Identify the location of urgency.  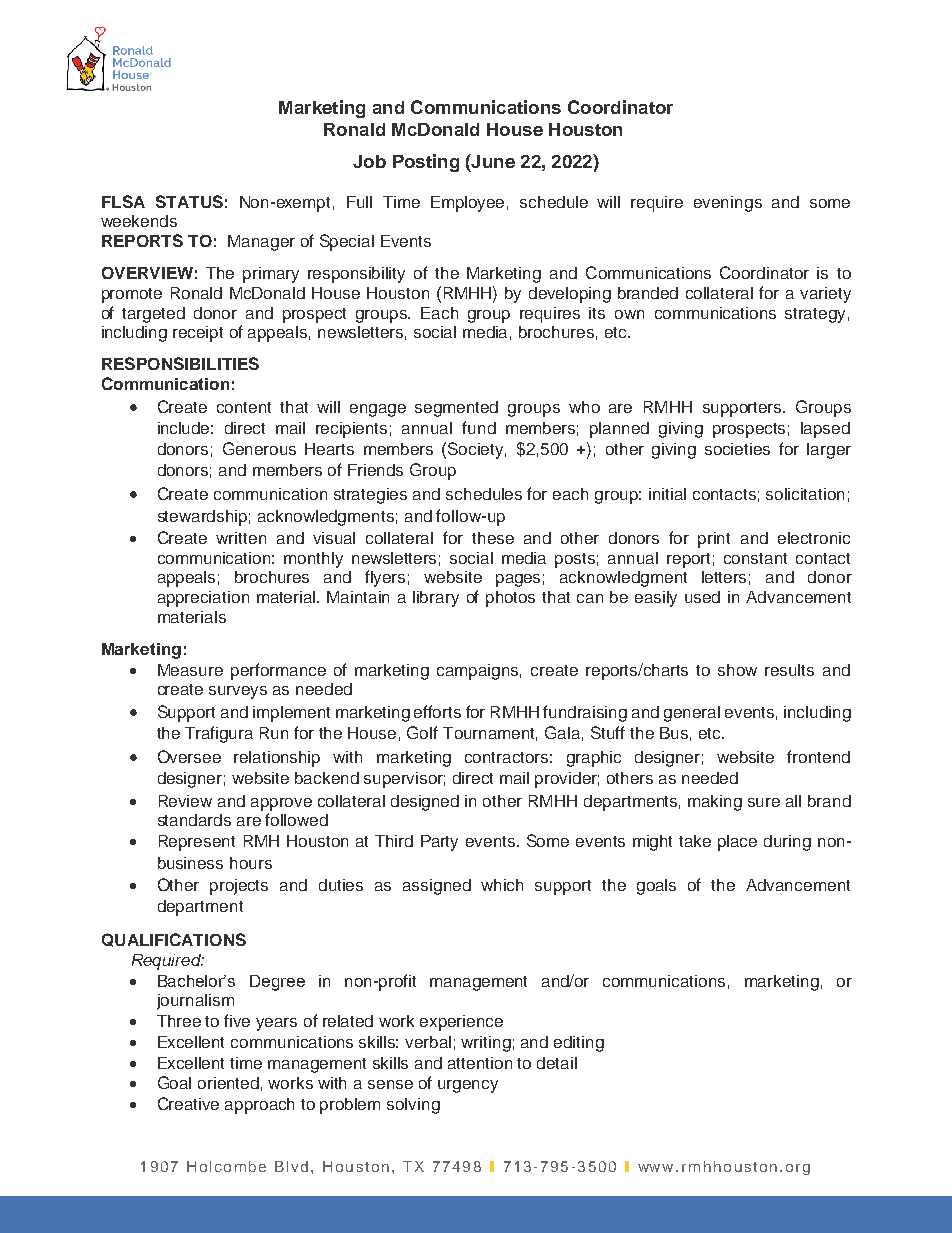
(468, 1086).
